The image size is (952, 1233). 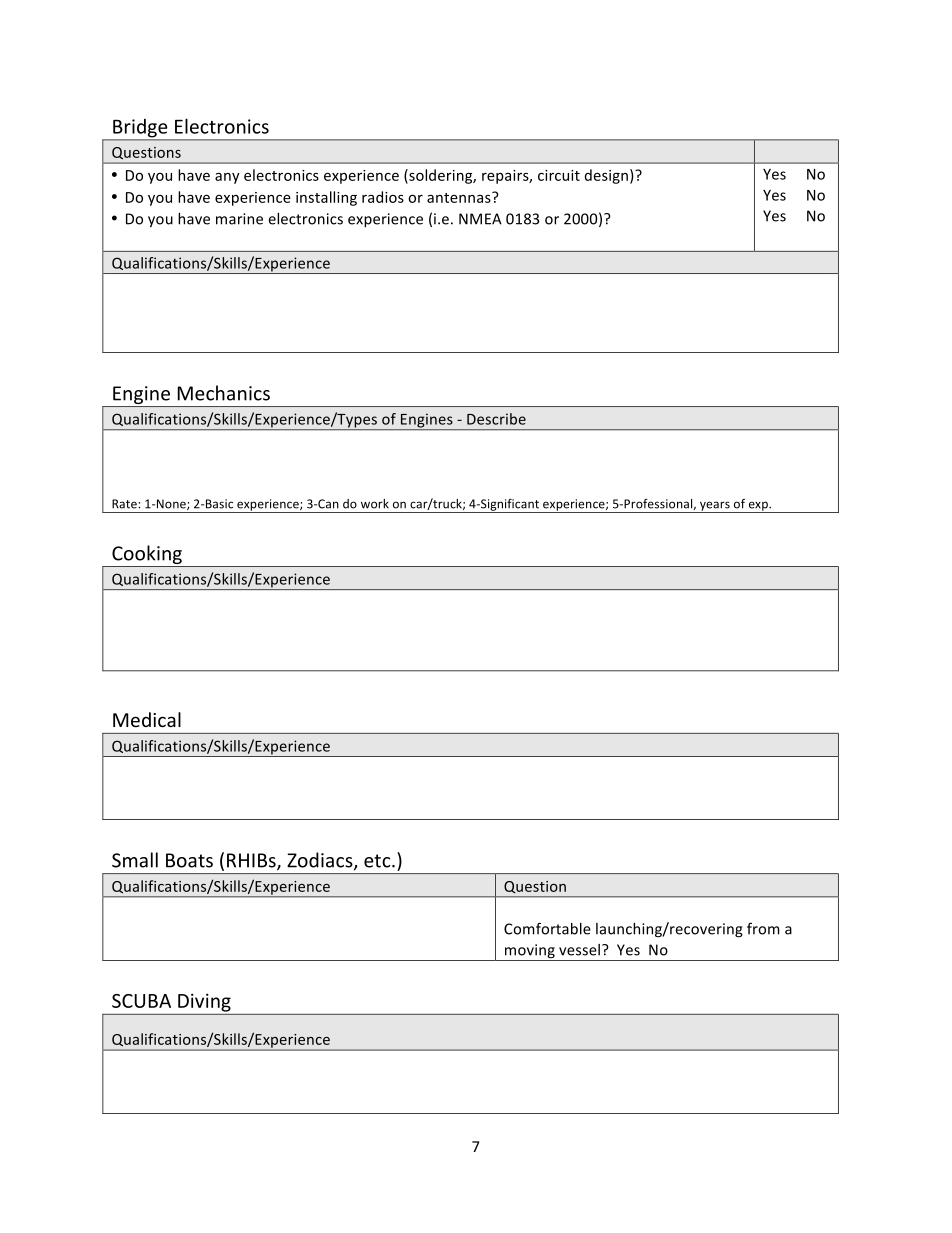 I want to click on work, so click(x=375, y=504).
